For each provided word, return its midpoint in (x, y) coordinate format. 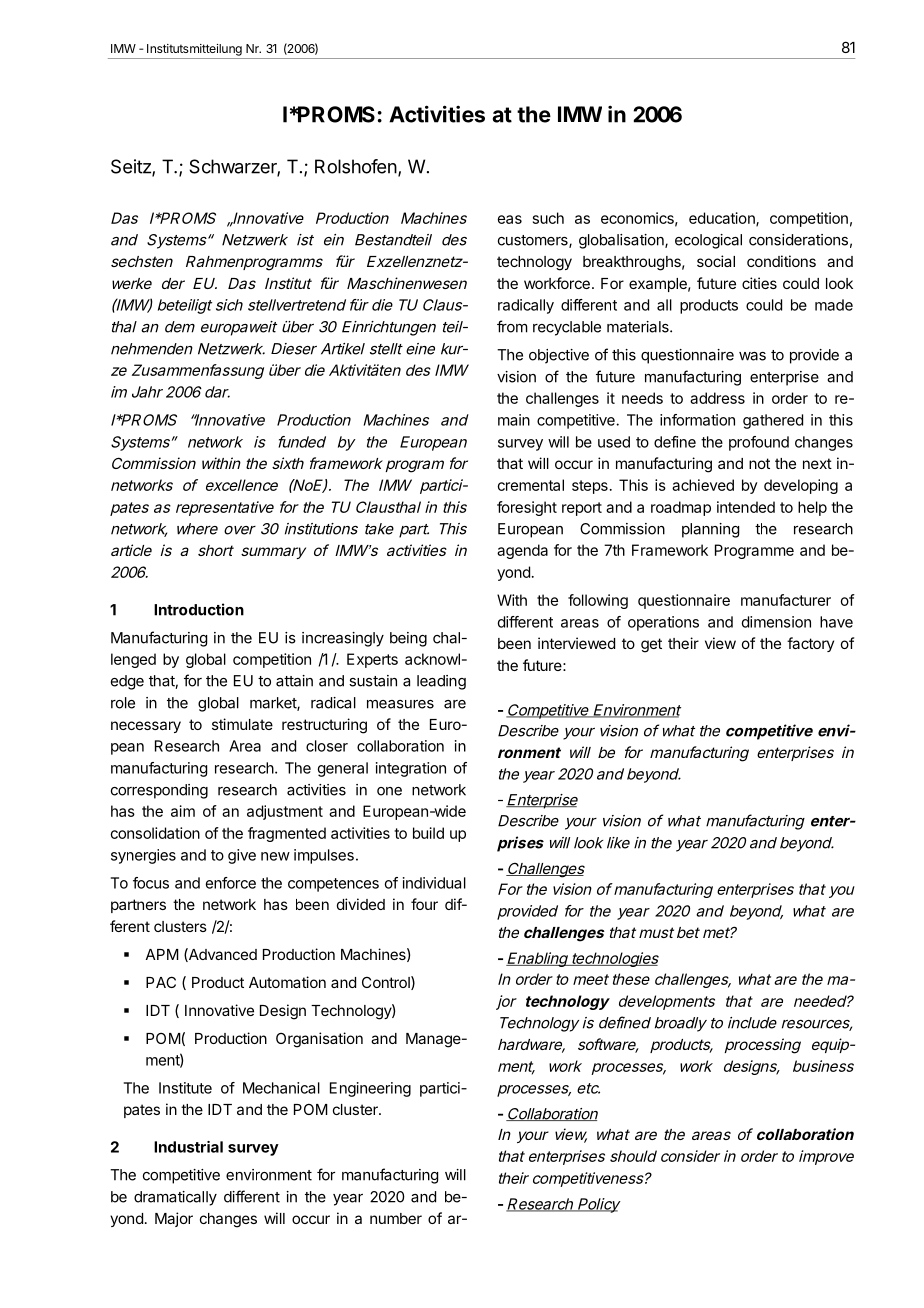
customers (534, 241)
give (242, 856)
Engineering (370, 1089)
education (723, 219)
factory (810, 644)
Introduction (199, 609)
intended (746, 507)
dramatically (175, 1198)
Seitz (132, 167)
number (396, 1218)
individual (434, 883)
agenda (522, 551)
